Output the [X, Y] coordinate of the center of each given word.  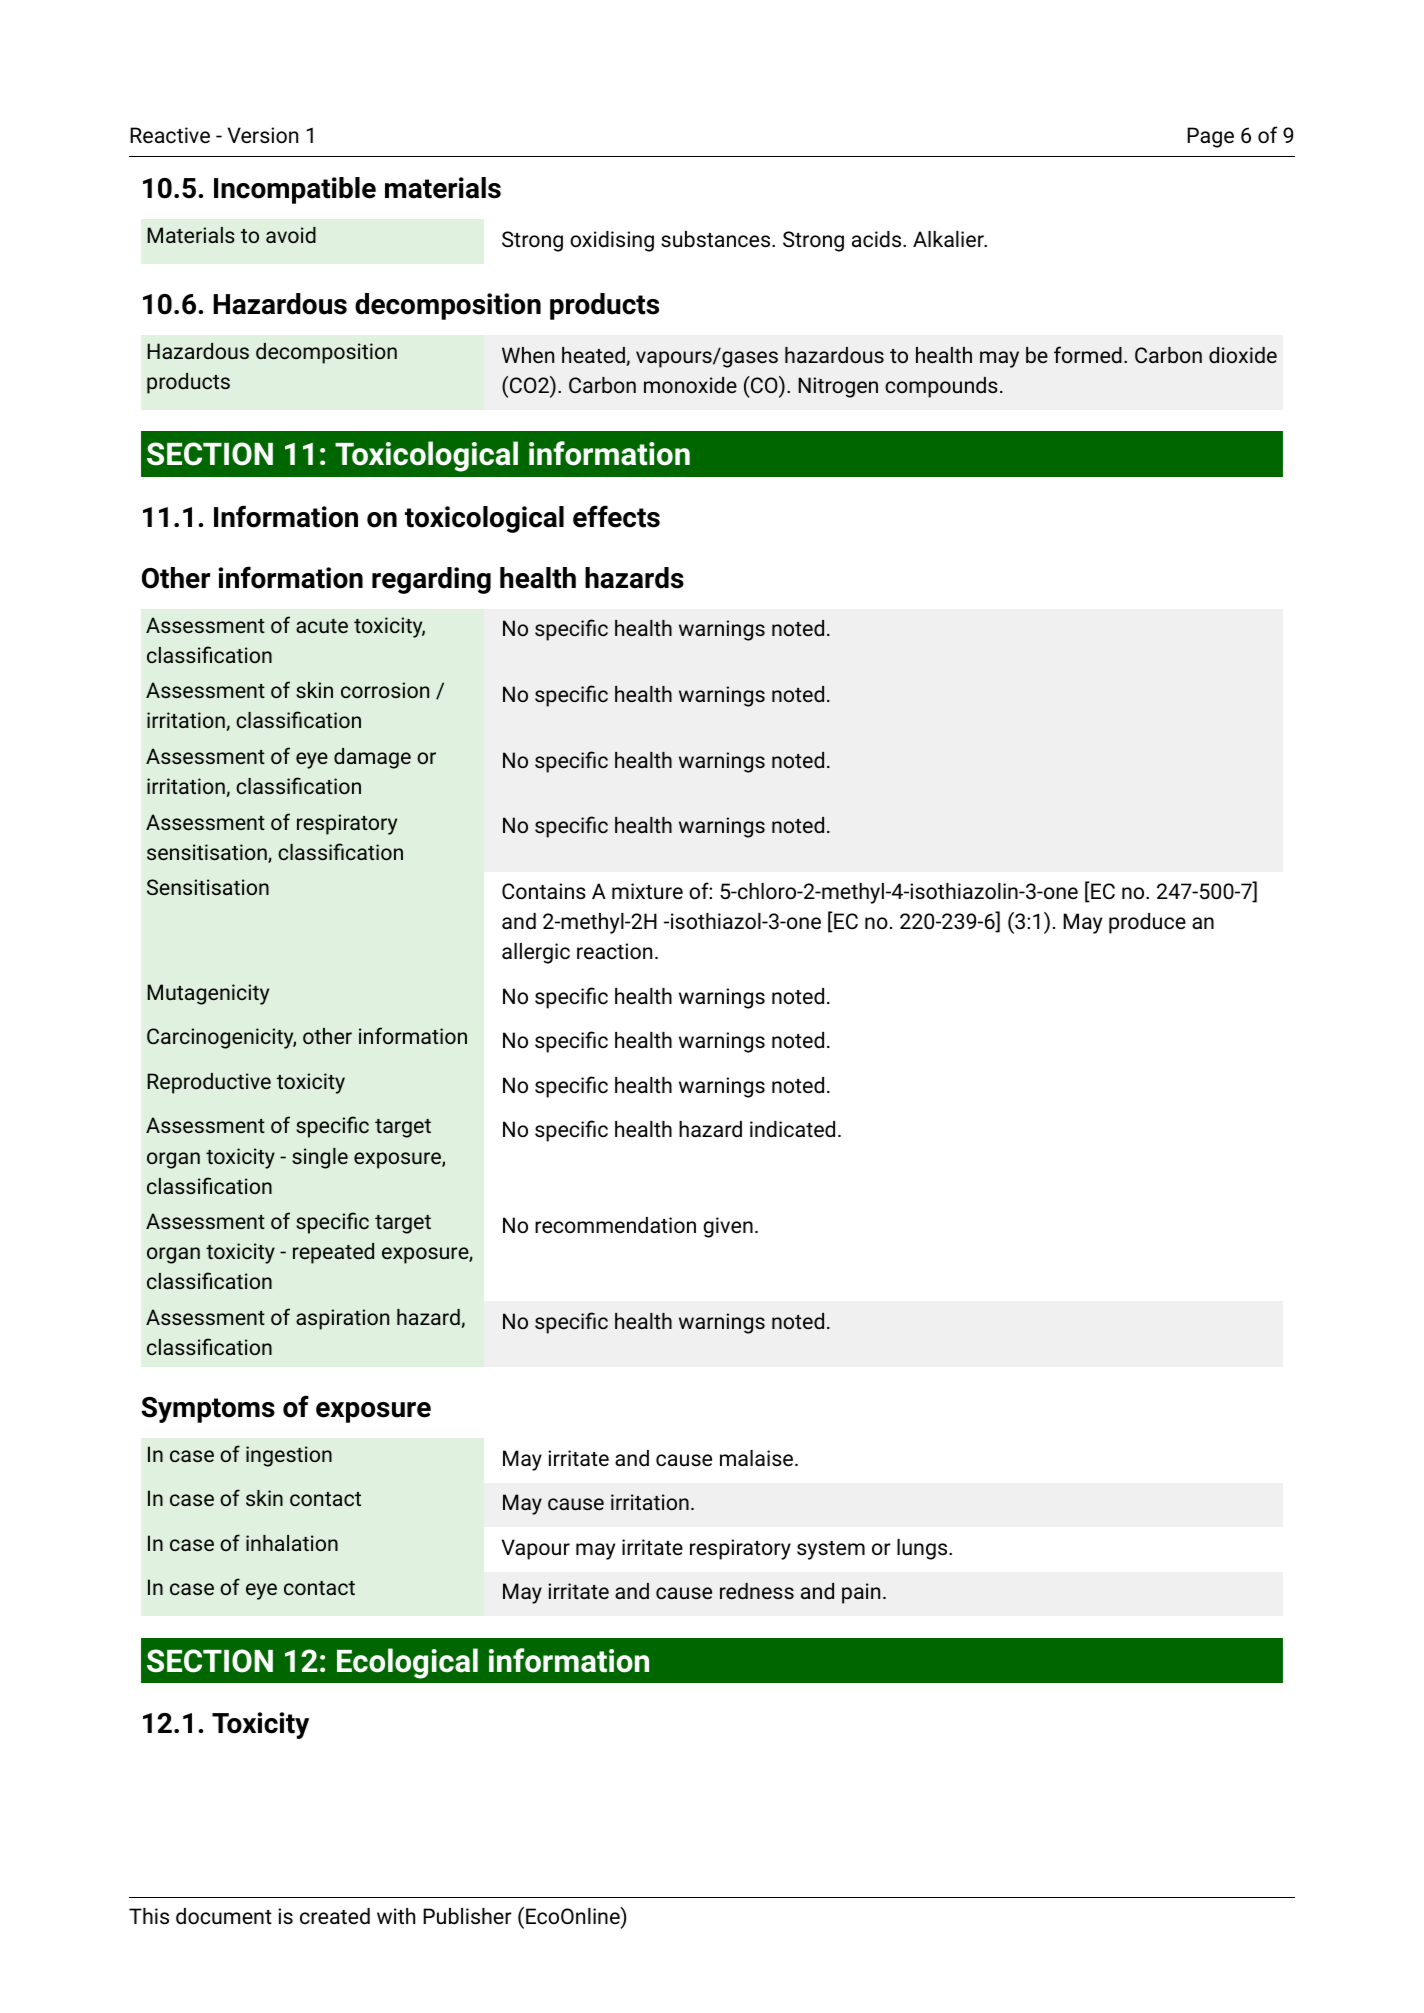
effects [616, 516]
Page [1210, 137]
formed [1088, 354]
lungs [923, 1549]
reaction [614, 951]
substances [717, 239]
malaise [756, 1458]
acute [322, 626]
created [335, 1916]
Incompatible [295, 190]
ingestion [289, 1456]
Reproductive [209, 1083]
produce [1147, 923]
